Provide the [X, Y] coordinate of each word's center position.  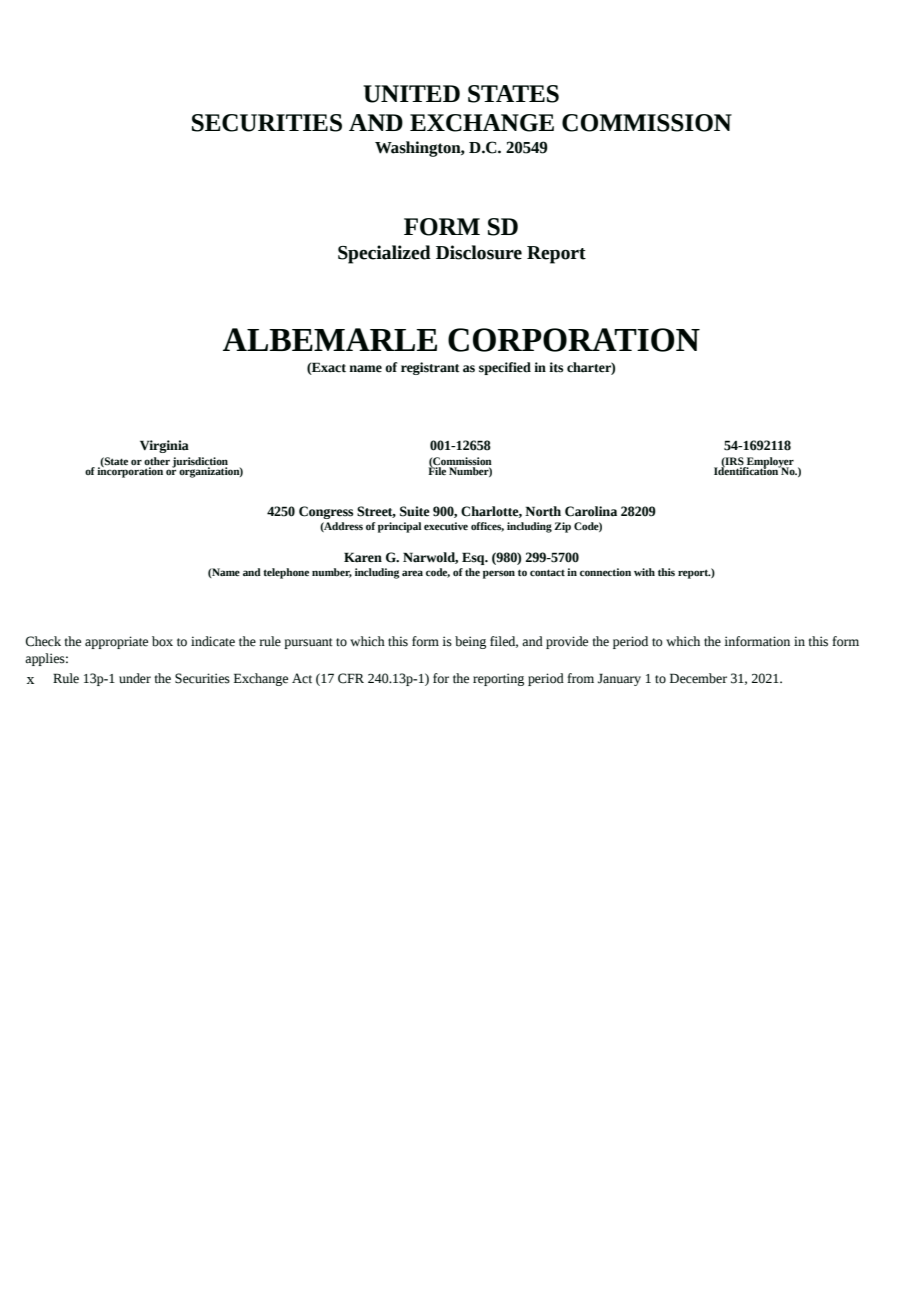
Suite [415, 511]
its [556, 367]
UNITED [411, 94]
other [157, 462]
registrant [430, 368]
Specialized [384, 254]
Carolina [591, 511]
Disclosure [479, 252]
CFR [351, 678]
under [135, 678]
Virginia [164, 446]
